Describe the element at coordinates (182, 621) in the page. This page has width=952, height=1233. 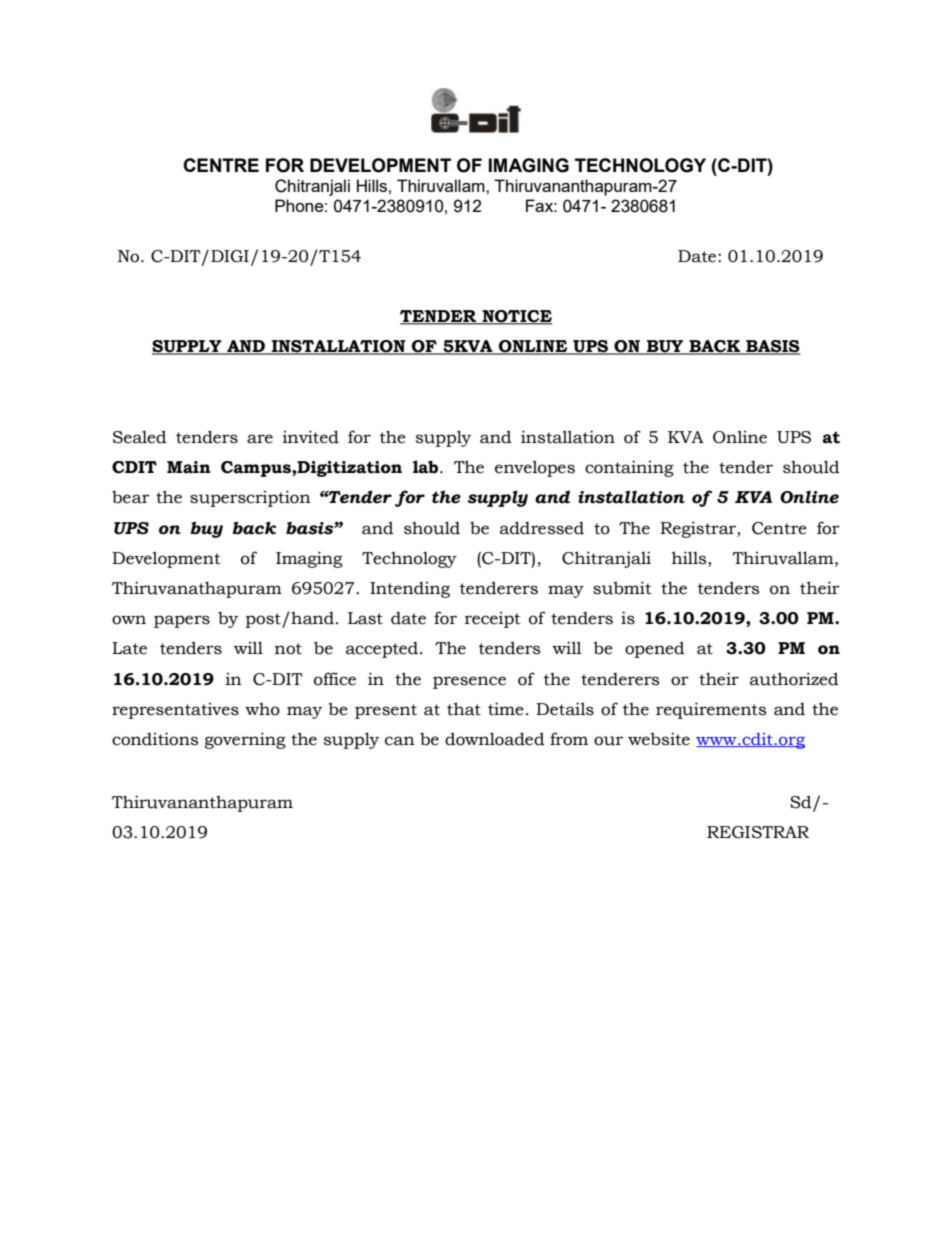
I see `papers` at that location.
